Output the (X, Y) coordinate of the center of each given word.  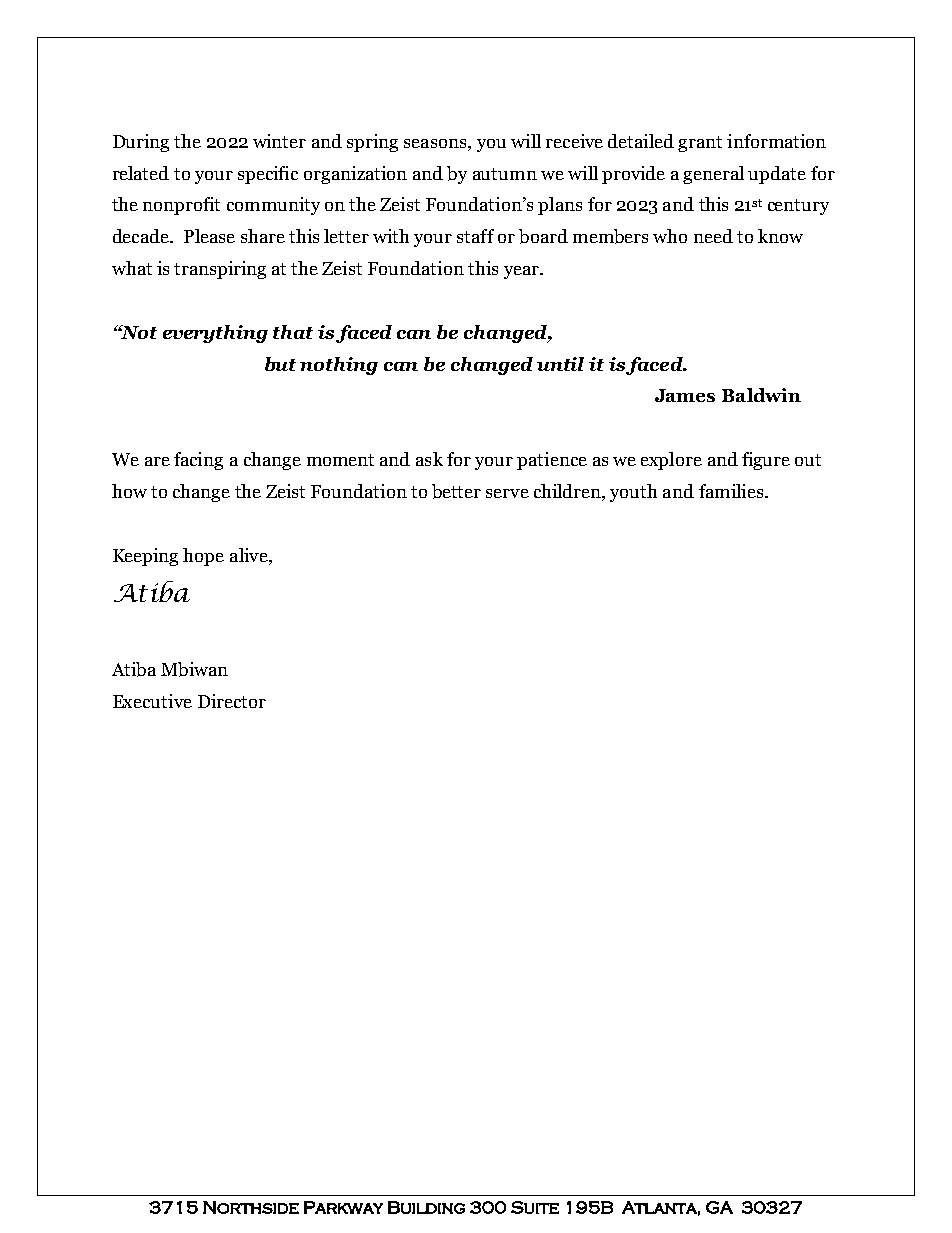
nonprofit (181, 206)
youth (633, 493)
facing (198, 461)
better (456, 491)
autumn (505, 174)
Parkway (343, 1207)
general (713, 175)
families (732, 491)
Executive (152, 701)
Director (232, 701)
